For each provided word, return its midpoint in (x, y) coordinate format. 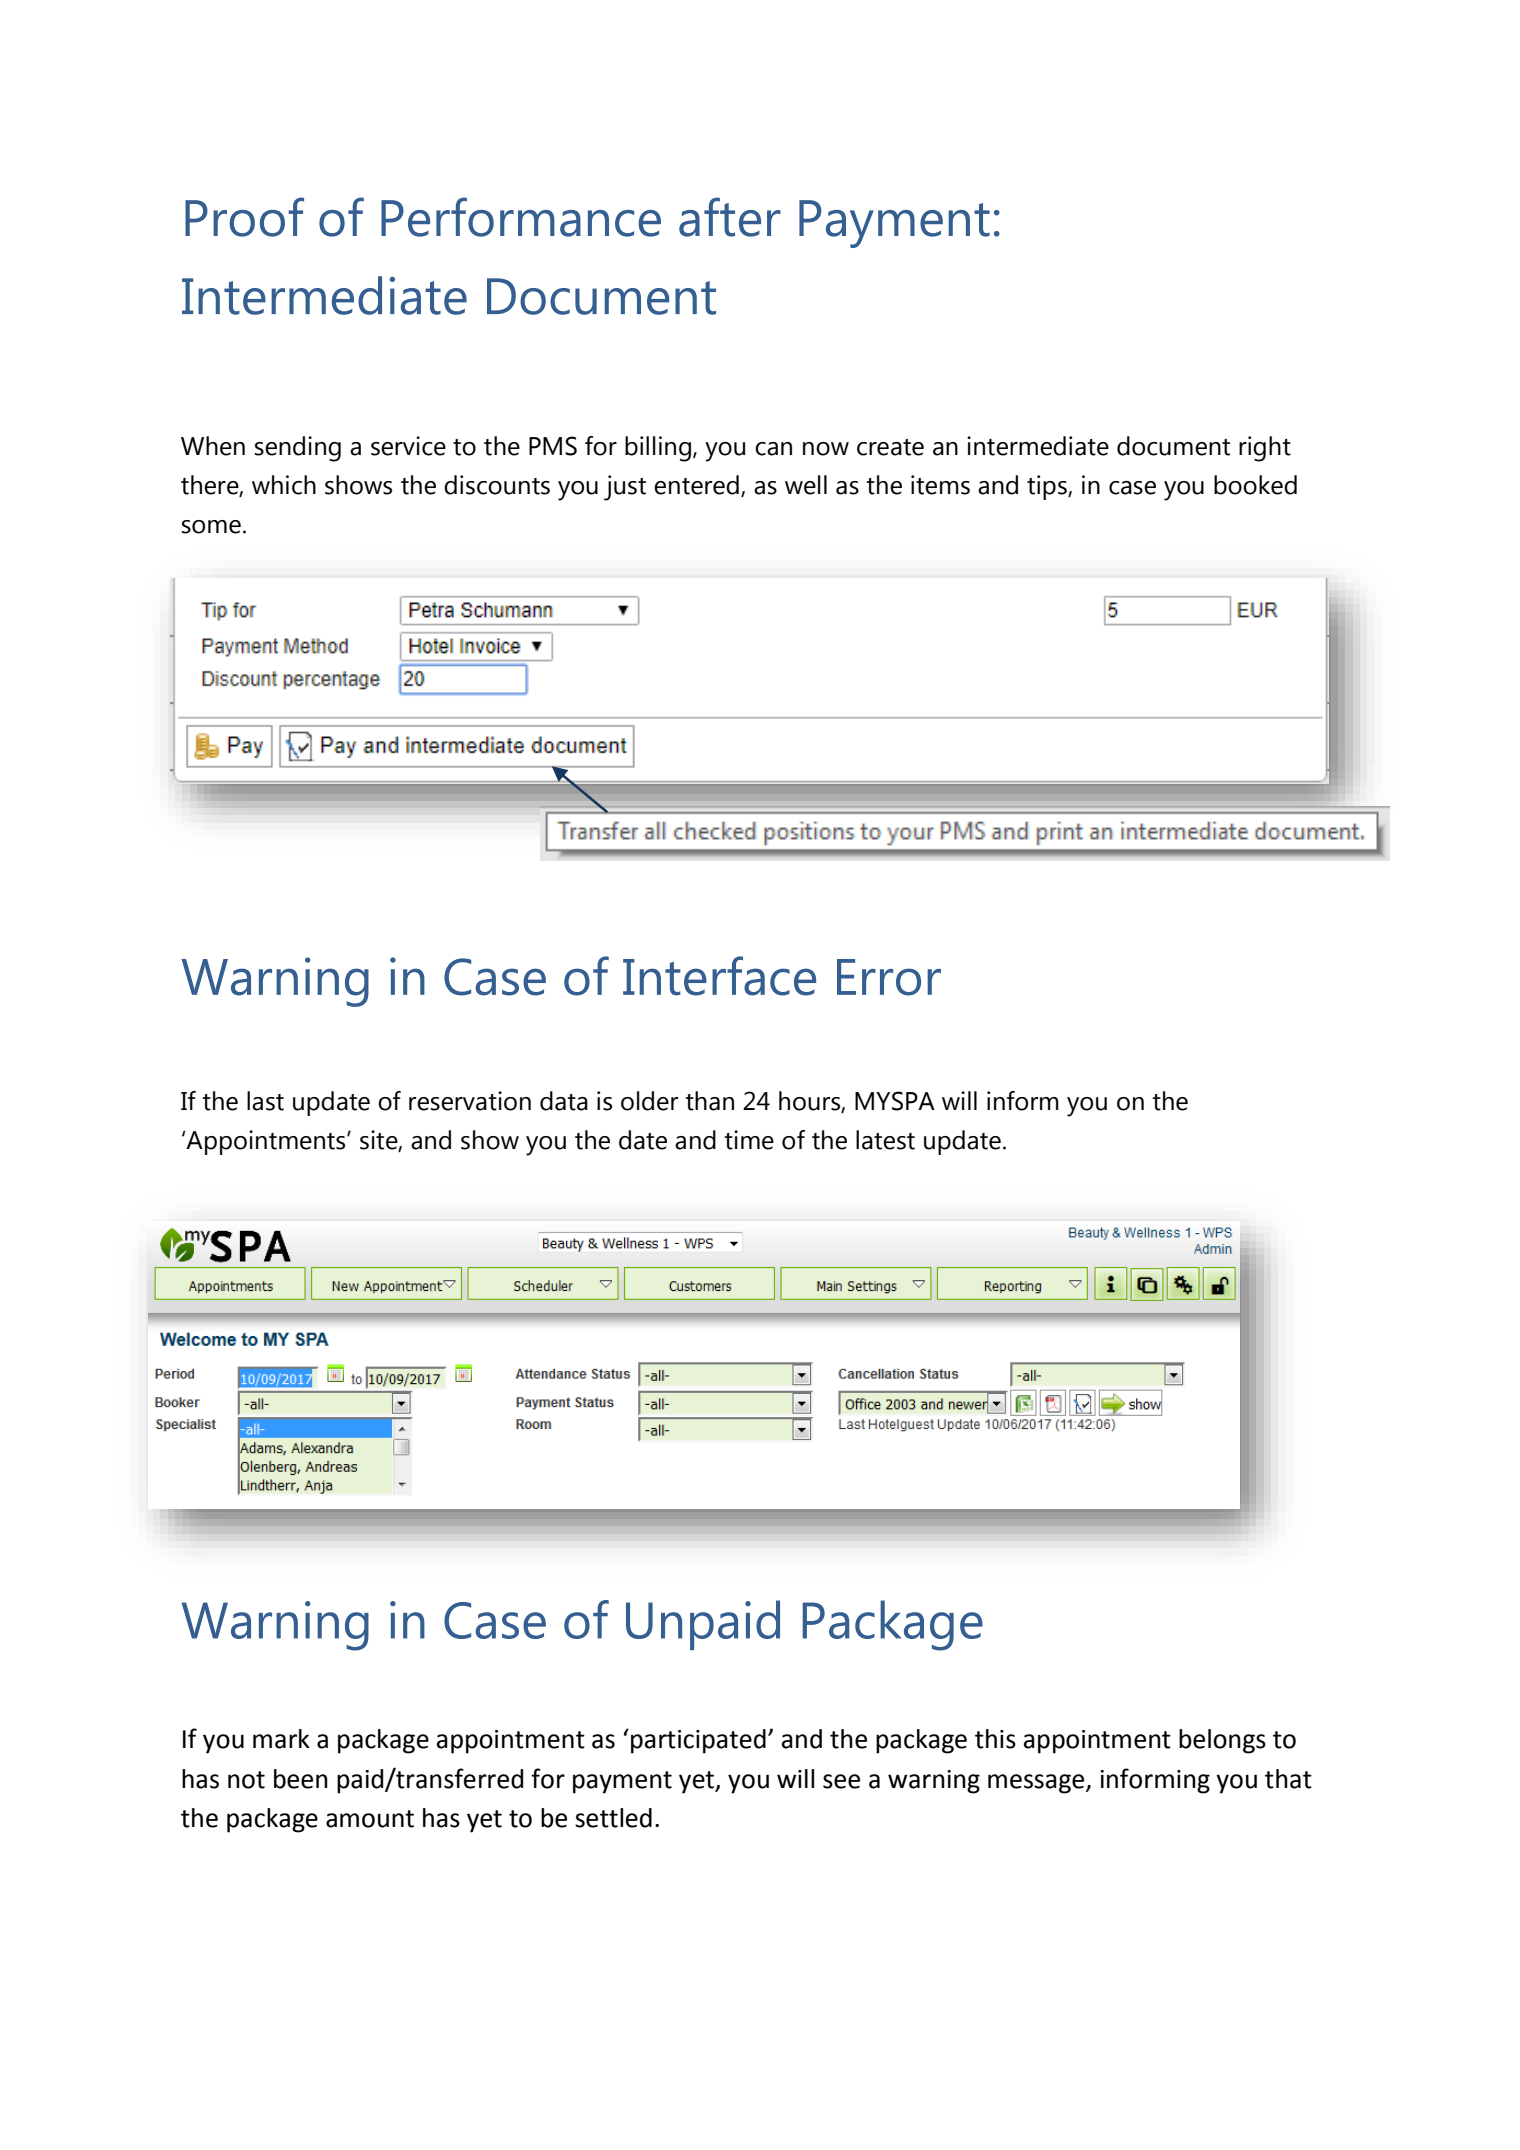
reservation (470, 1101)
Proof (244, 217)
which (284, 485)
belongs (1222, 1741)
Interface (719, 976)
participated (698, 1741)
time (749, 1140)
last (265, 1101)
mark (281, 1739)
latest (885, 1140)
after (730, 217)
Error (889, 977)
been (301, 1779)
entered (696, 485)
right (1265, 449)
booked (1255, 485)
